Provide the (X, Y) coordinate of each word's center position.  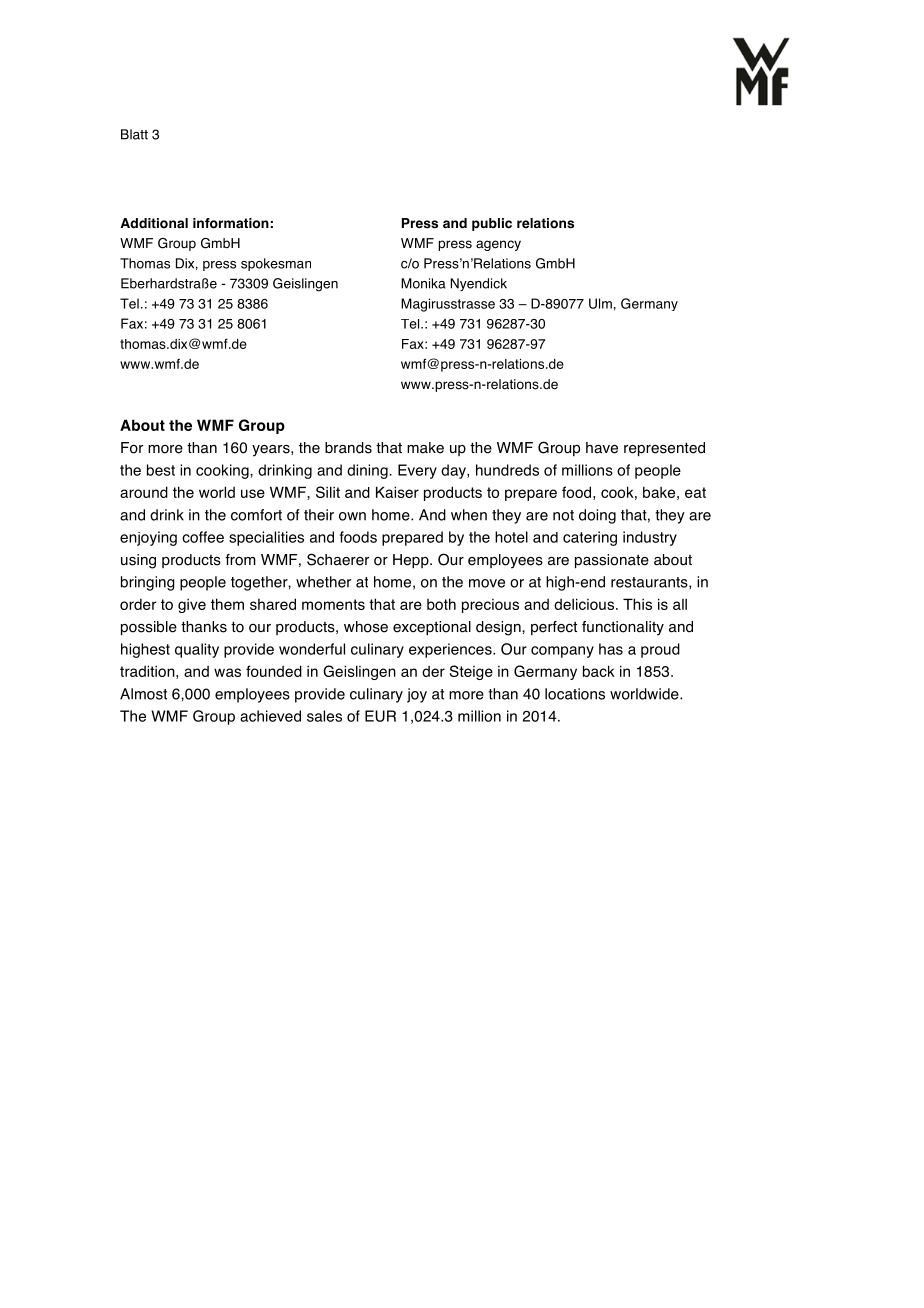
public (492, 224)
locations (575, 694)
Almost (143, 694)
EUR (380, 716)
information (231, 223)
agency (498, 245)
